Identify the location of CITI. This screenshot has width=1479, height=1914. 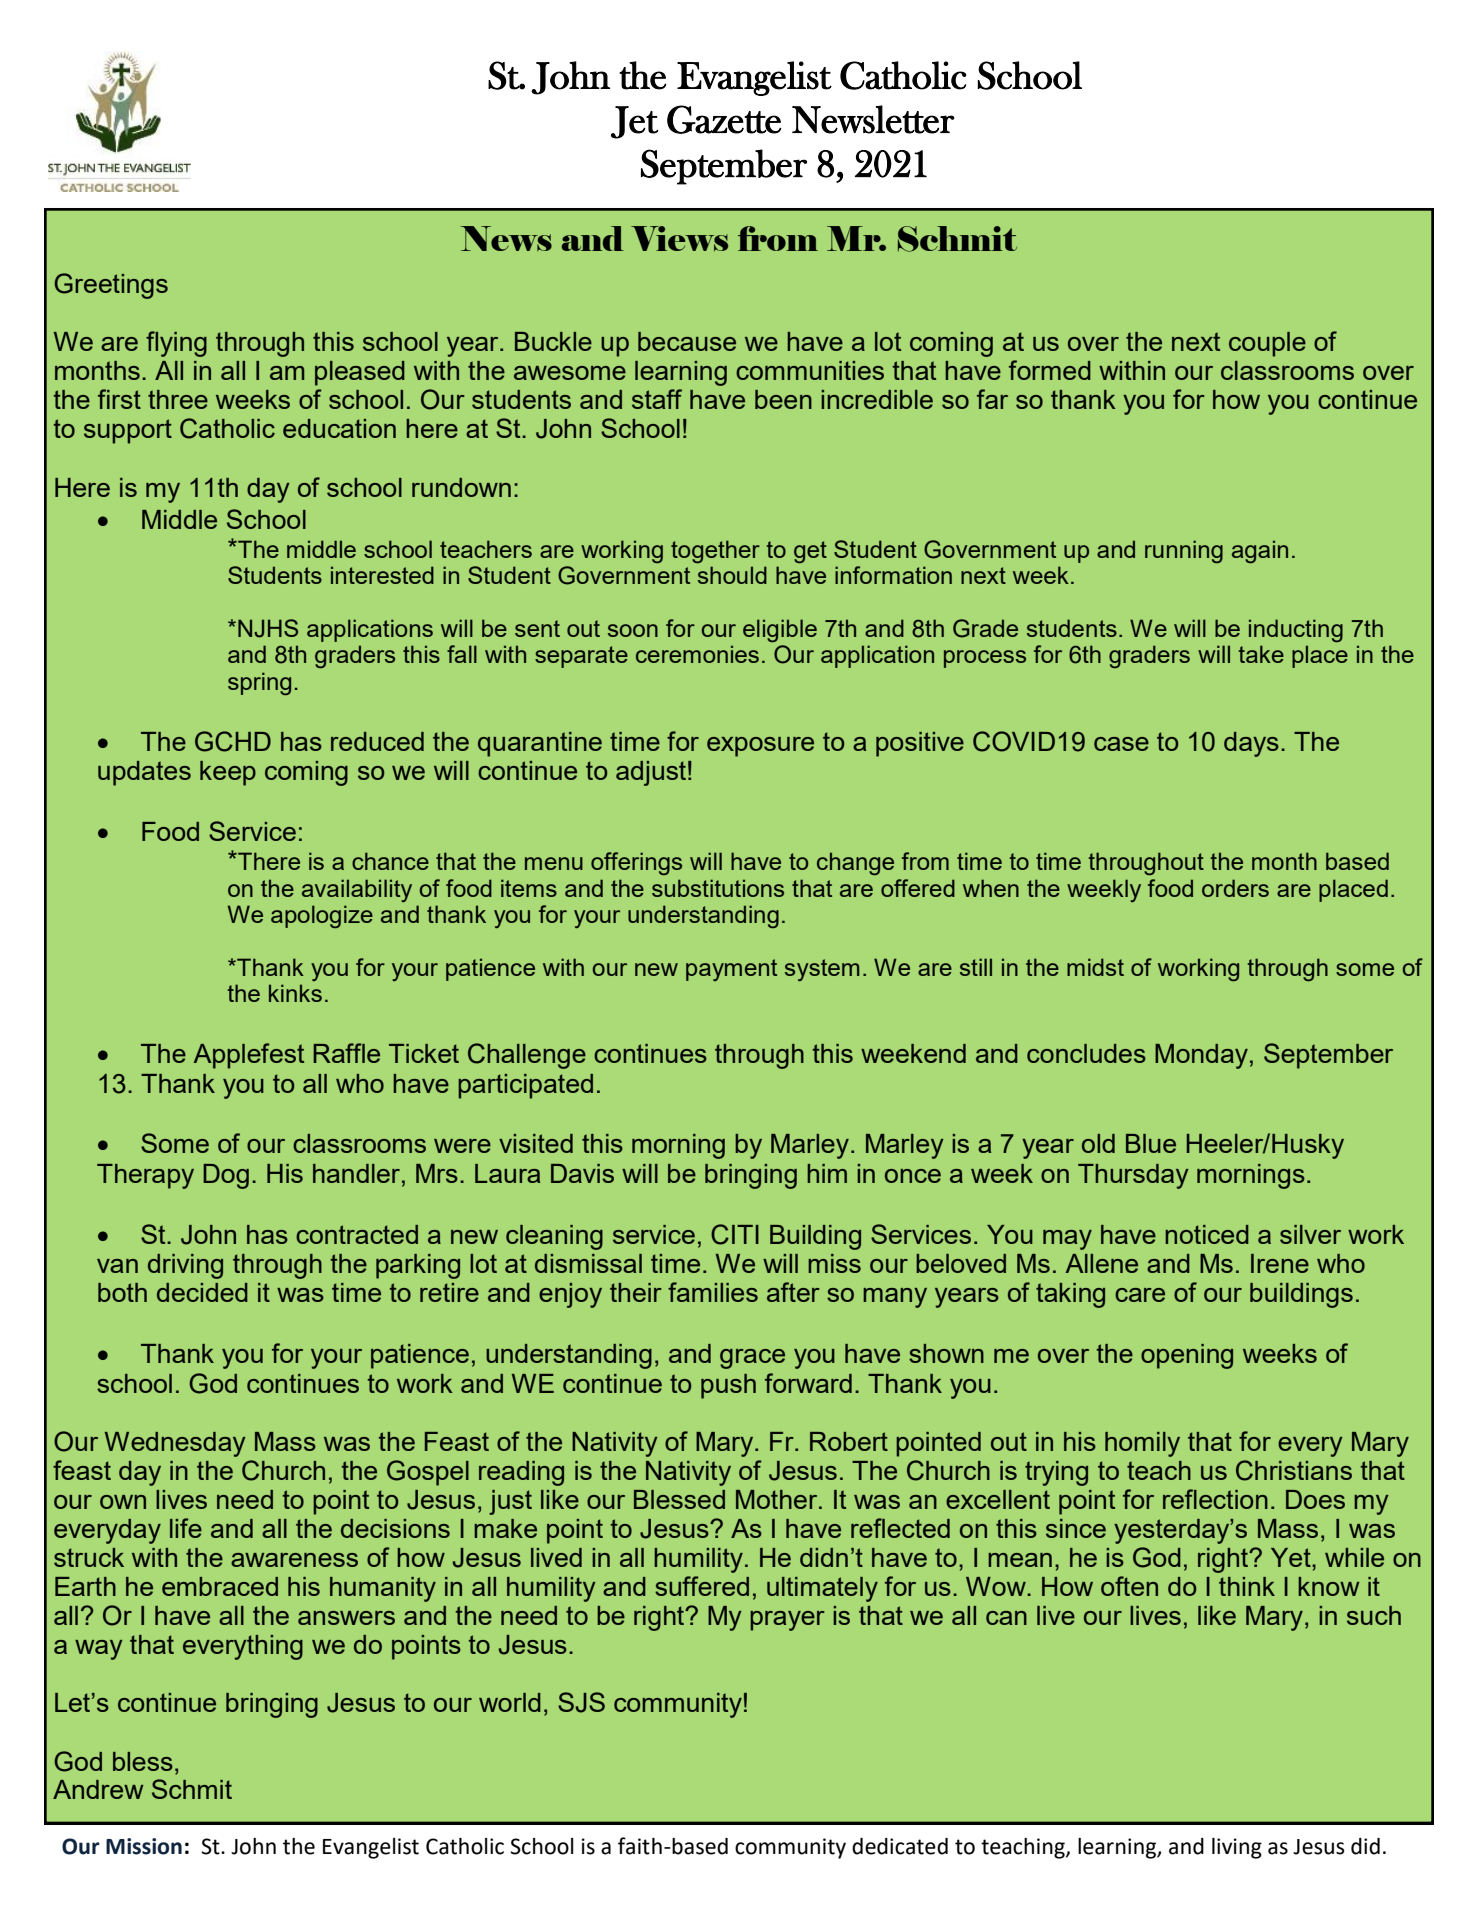
(735, 1234).
